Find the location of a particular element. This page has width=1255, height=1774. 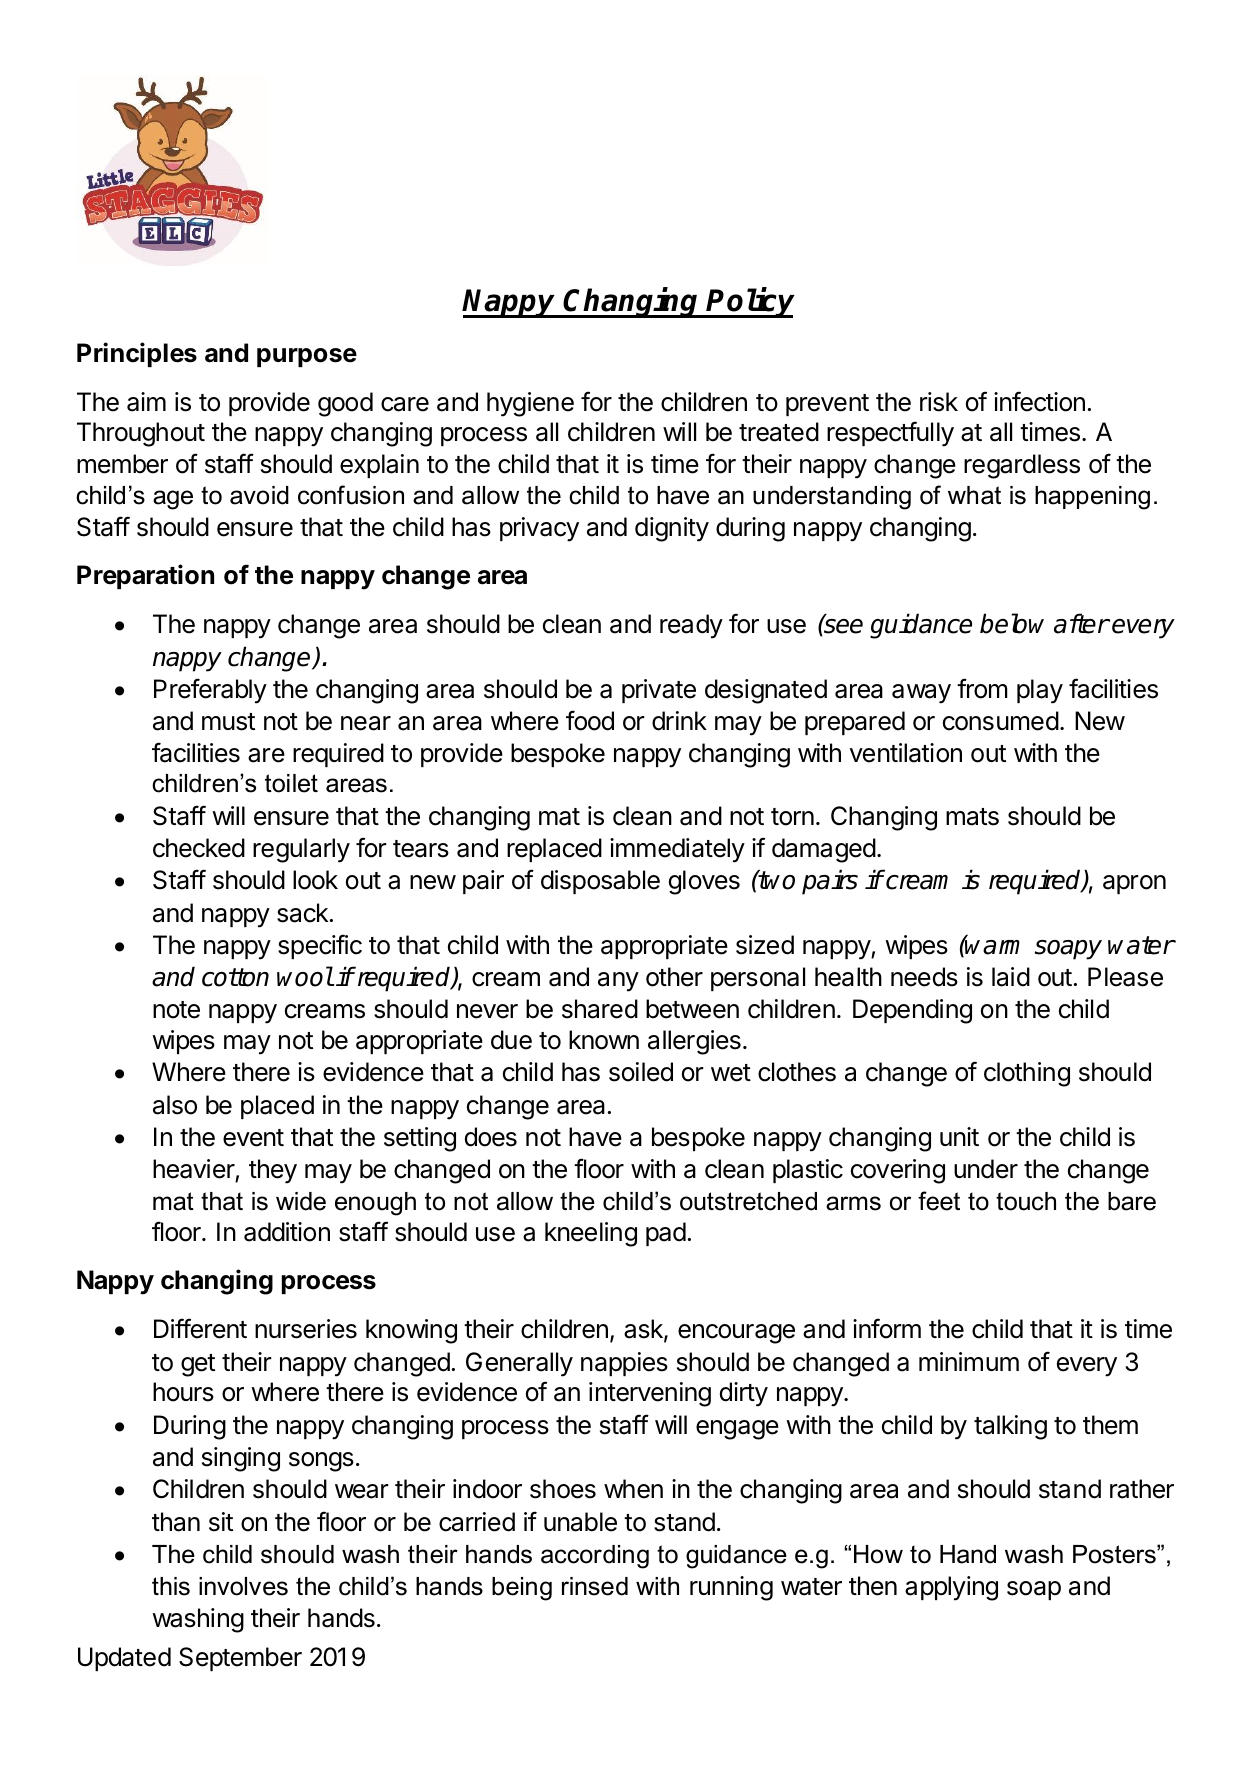

soiled is located at coordinates (641, 1072).
